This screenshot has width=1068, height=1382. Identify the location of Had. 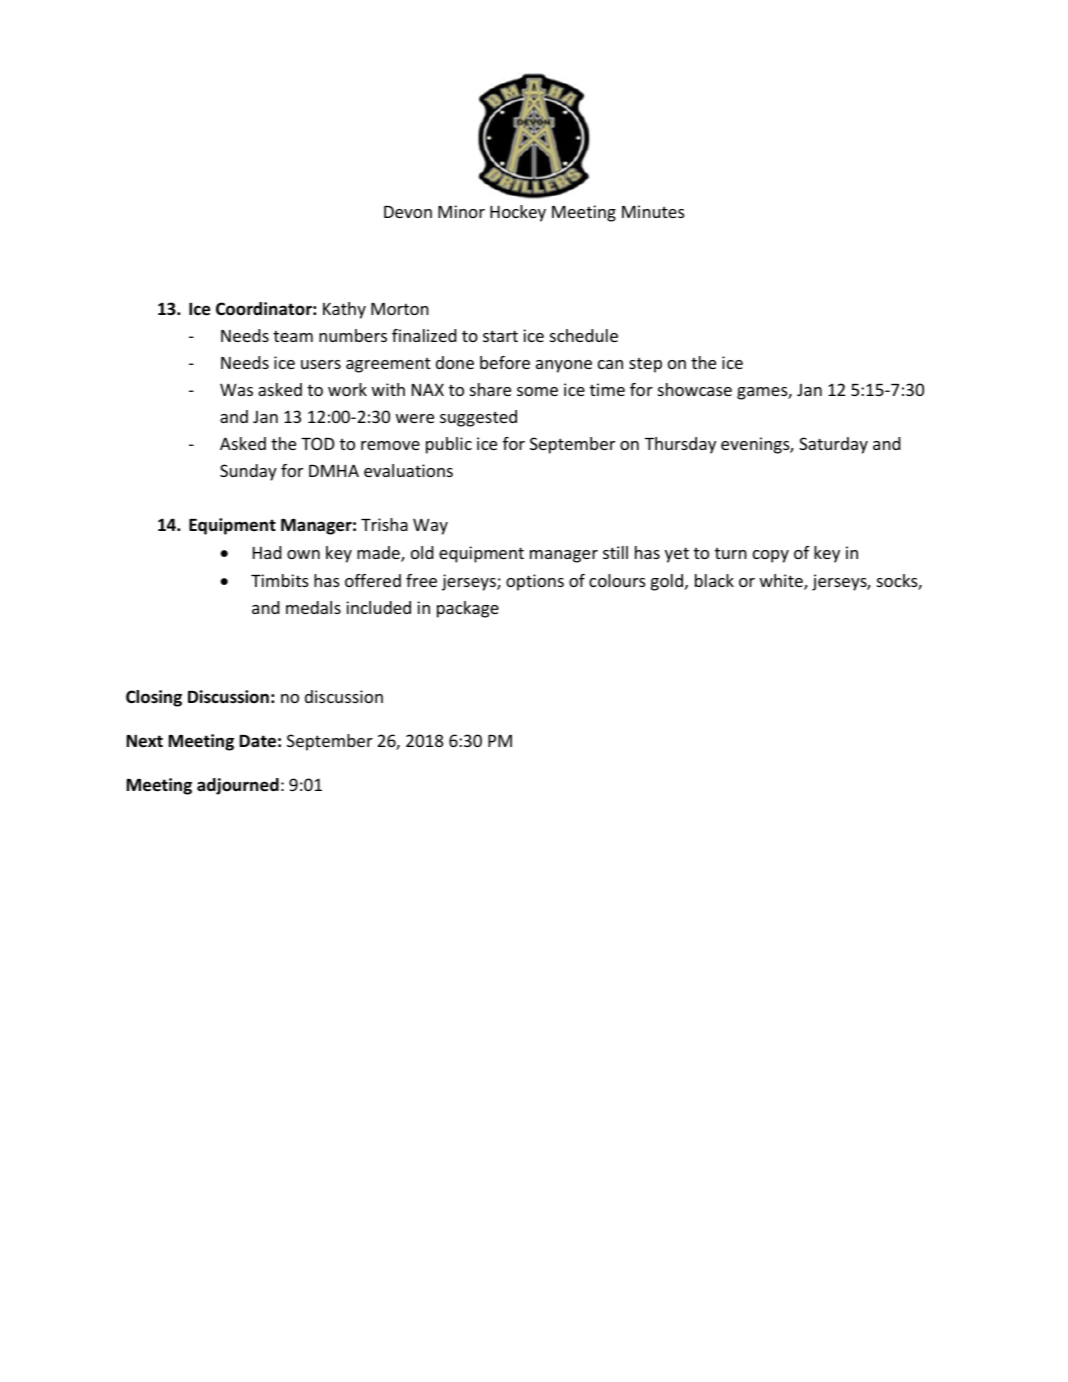
(267, 552).
